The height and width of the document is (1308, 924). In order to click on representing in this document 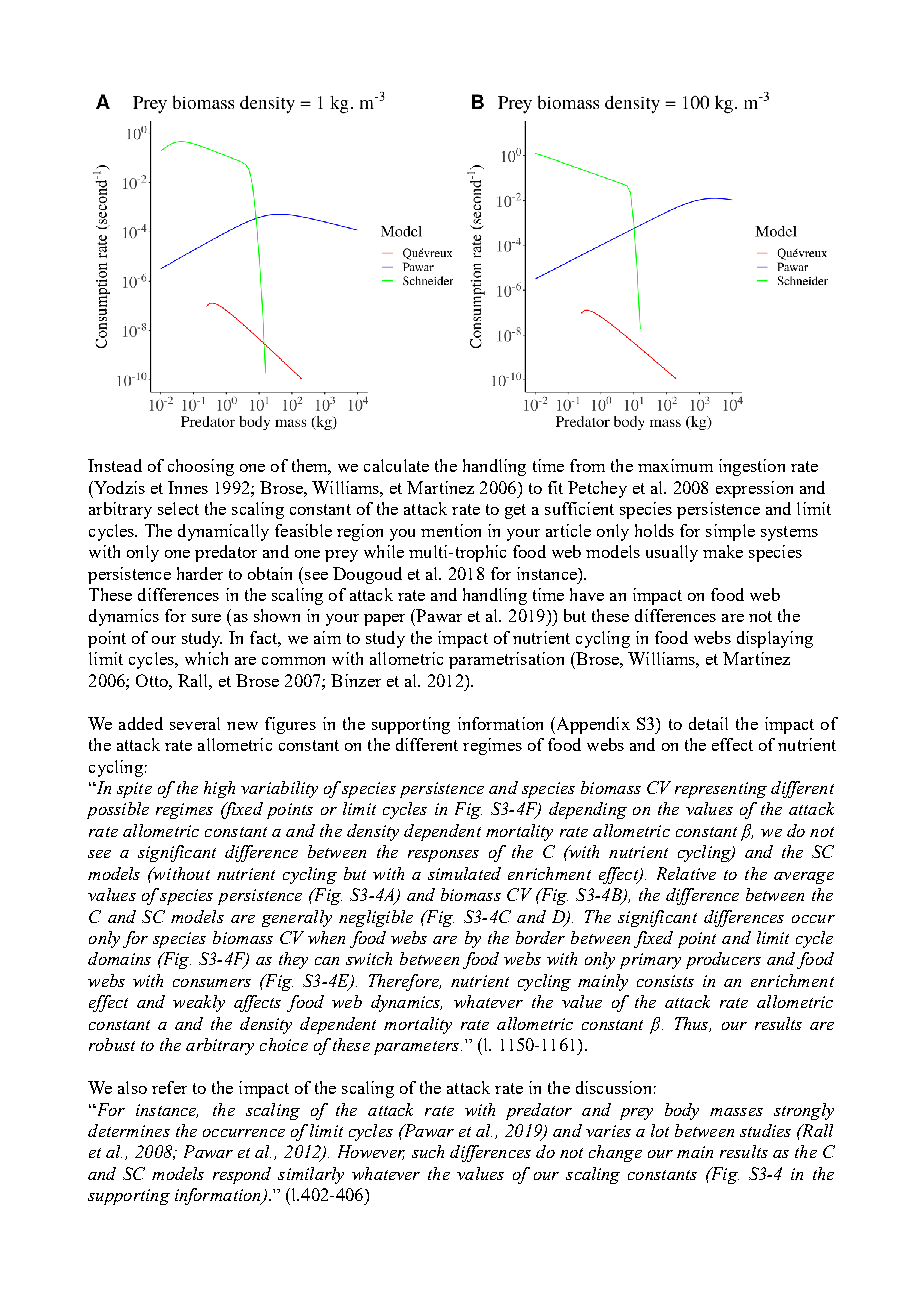, I will do `click(721, 790)`.
